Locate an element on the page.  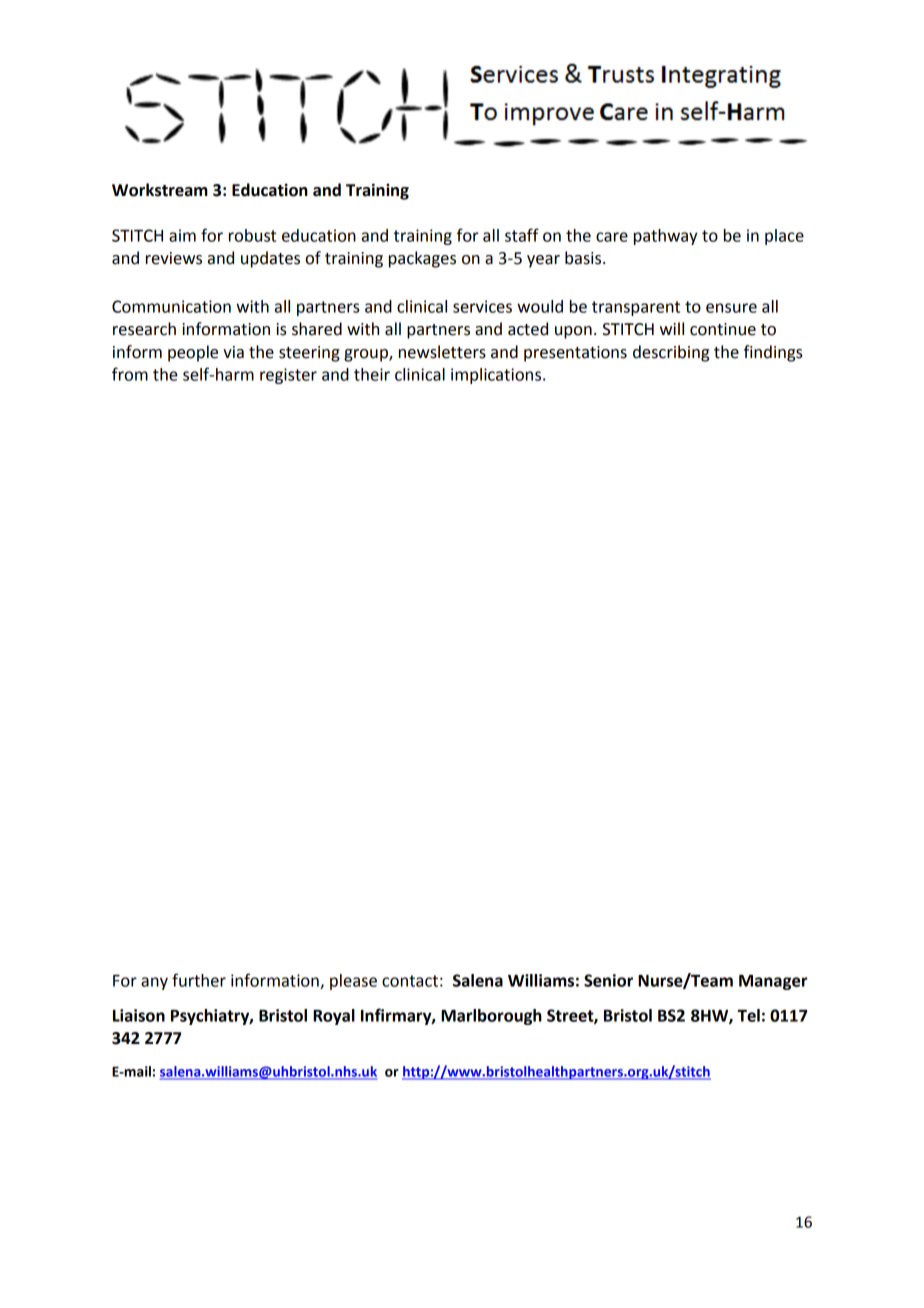
implications is located at coordinates (497, 376).
